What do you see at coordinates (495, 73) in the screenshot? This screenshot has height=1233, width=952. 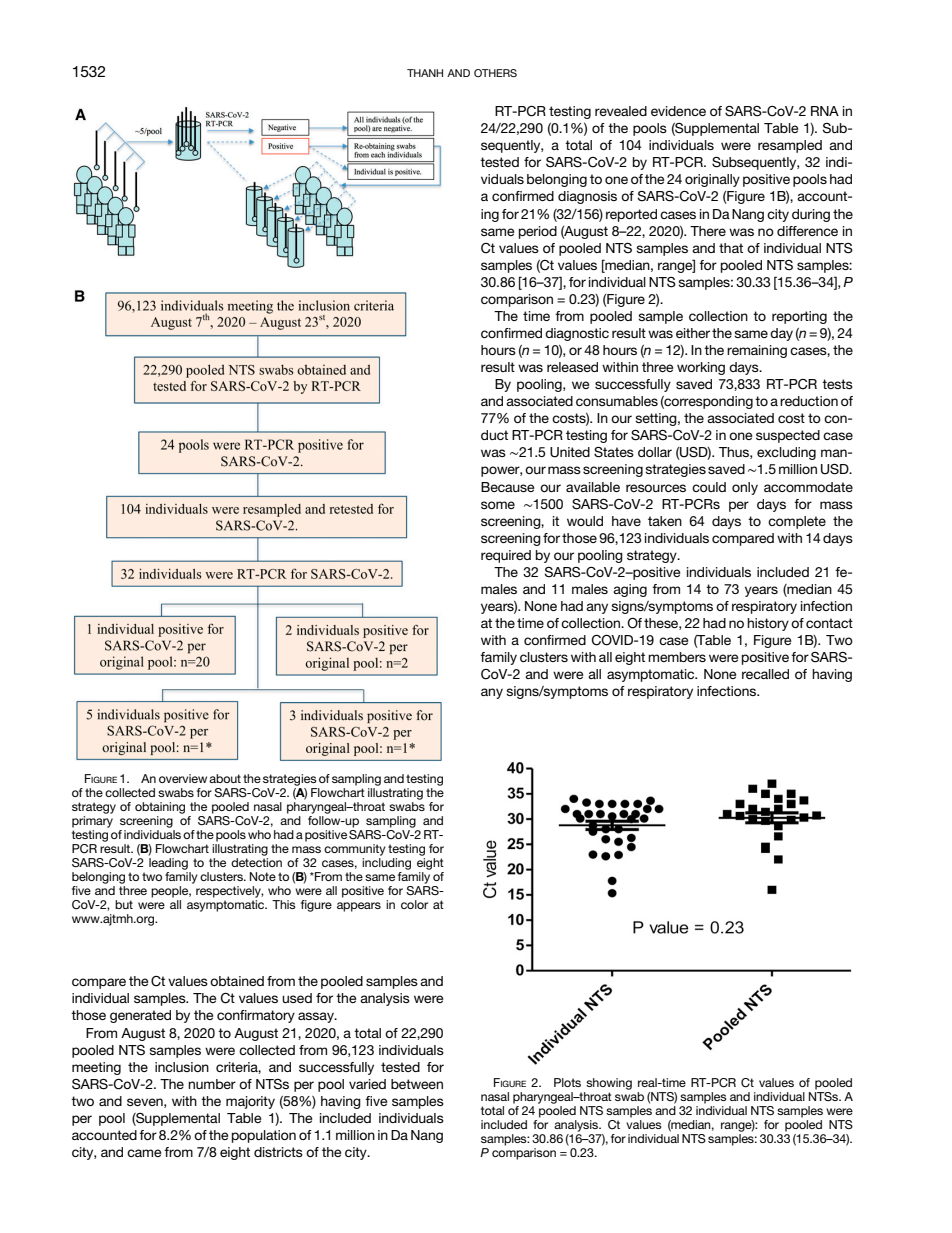 I see `OTHERS` at bounding box center [495, 73].
